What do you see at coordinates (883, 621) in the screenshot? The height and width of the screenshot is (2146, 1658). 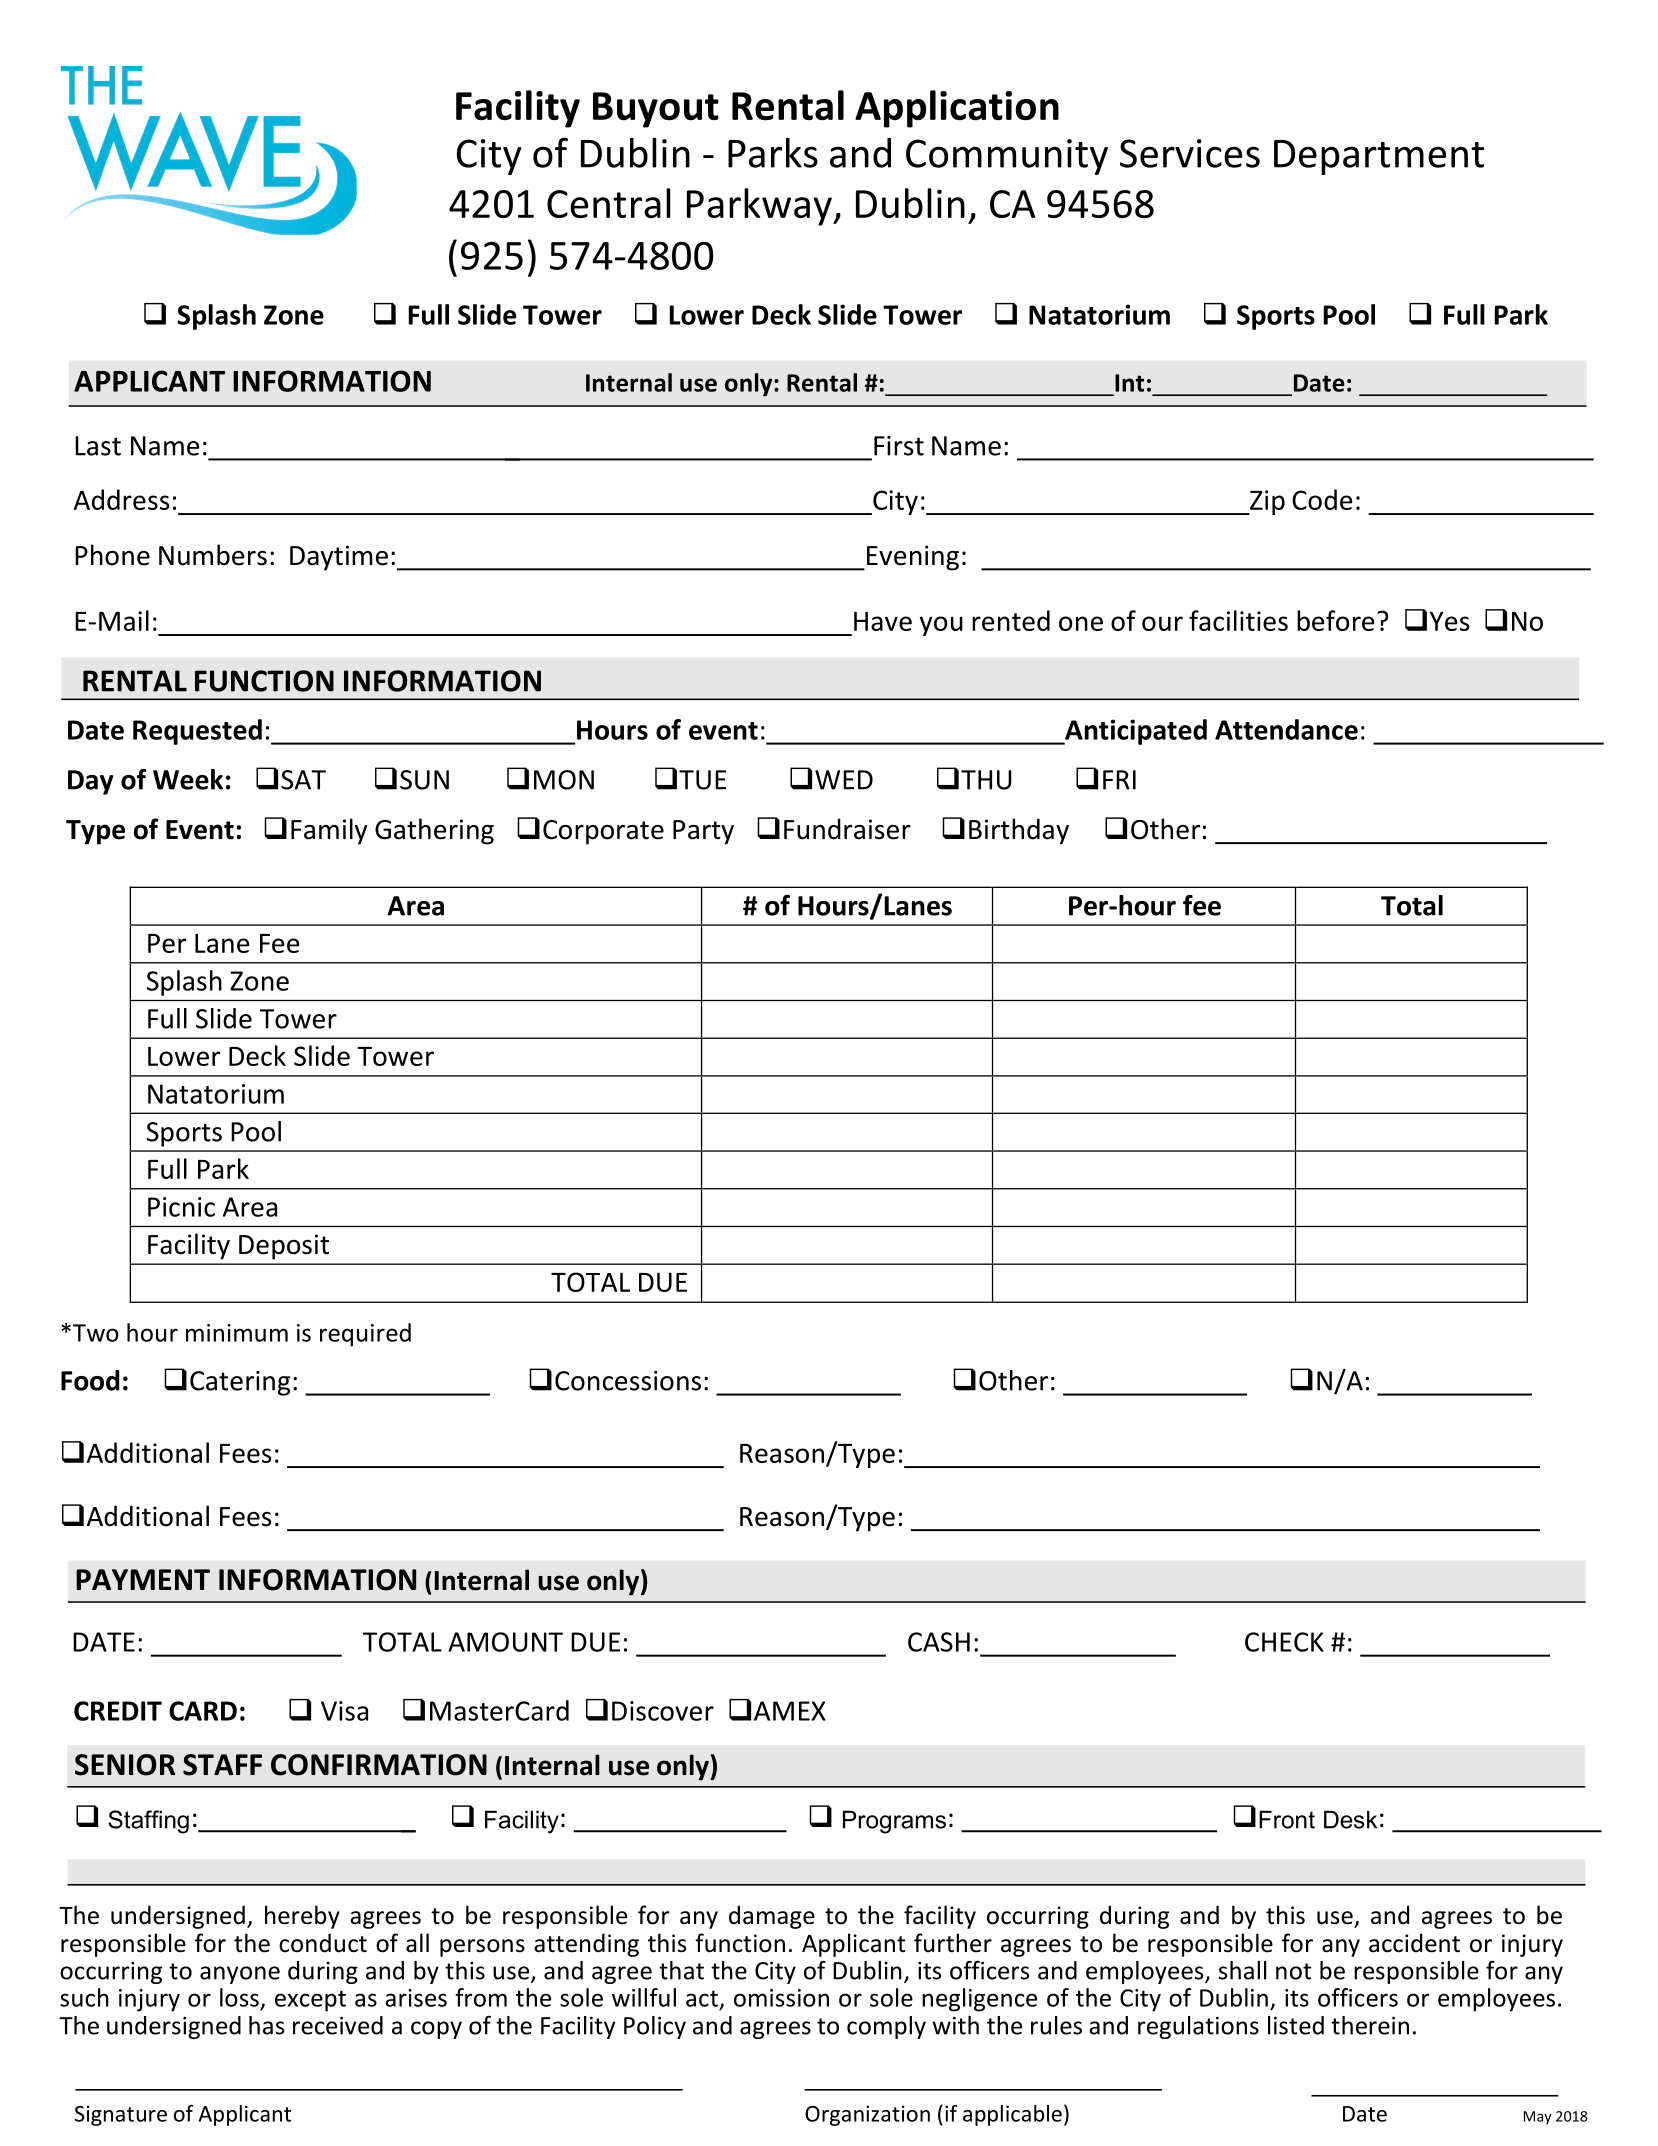 I see `Have` at bounding box center [883, 621].
